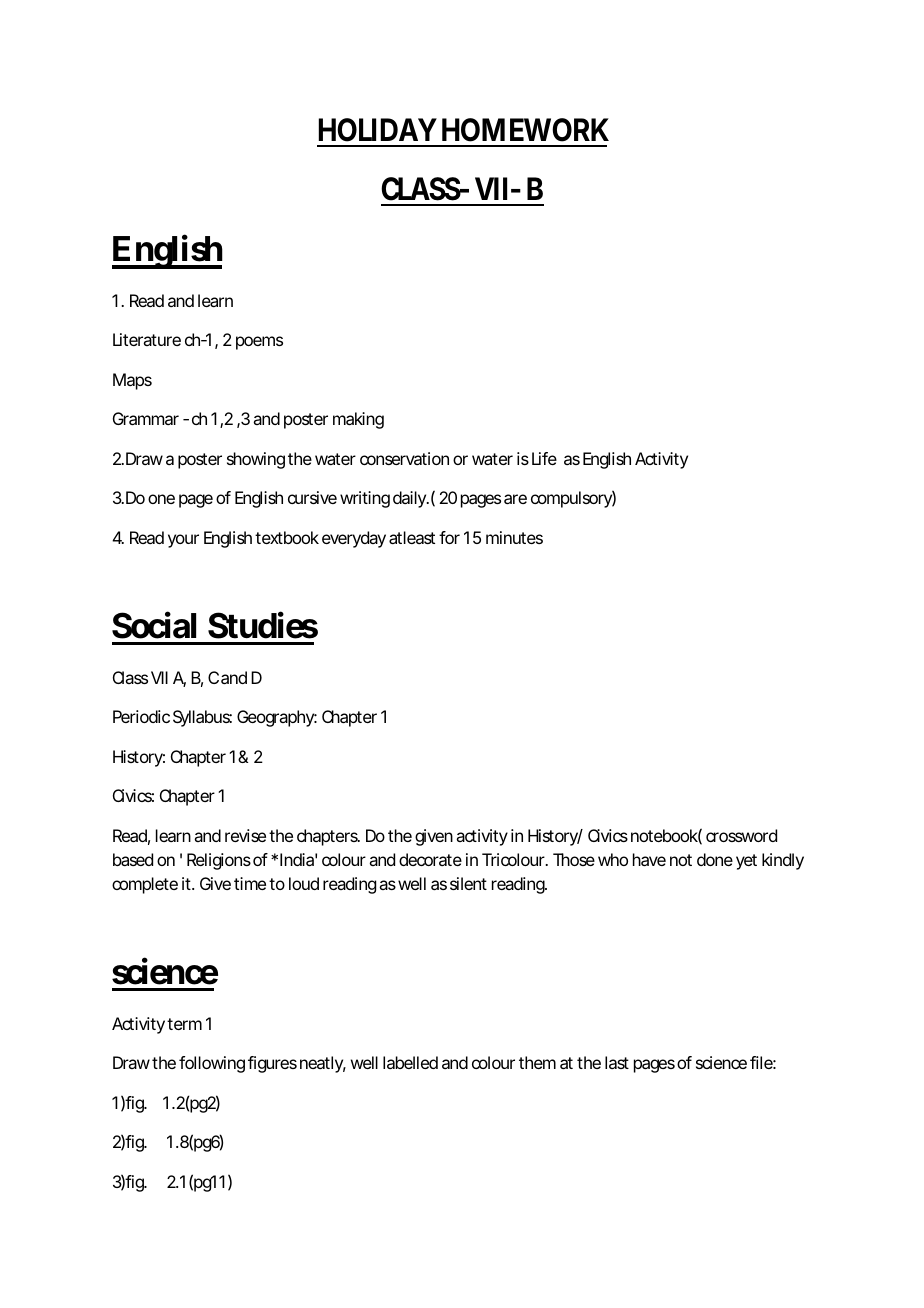  What do you see at coordinates (468, 883) in the document?
I see `silent` at bounding box center [468, 883].
